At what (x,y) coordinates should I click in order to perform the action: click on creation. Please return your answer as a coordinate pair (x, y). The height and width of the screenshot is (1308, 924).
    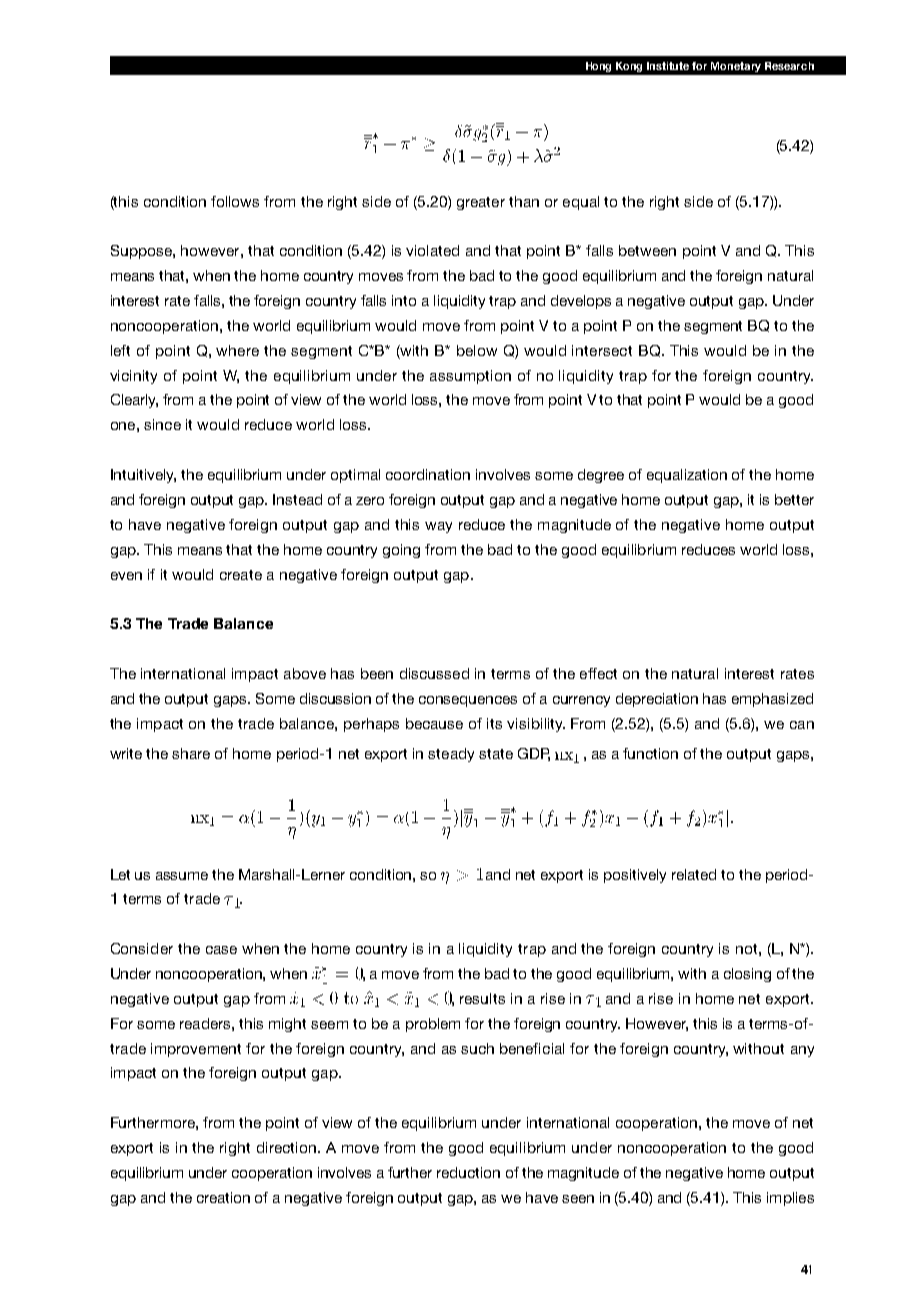
    Looking at the image, I should click on (223, 1197).
